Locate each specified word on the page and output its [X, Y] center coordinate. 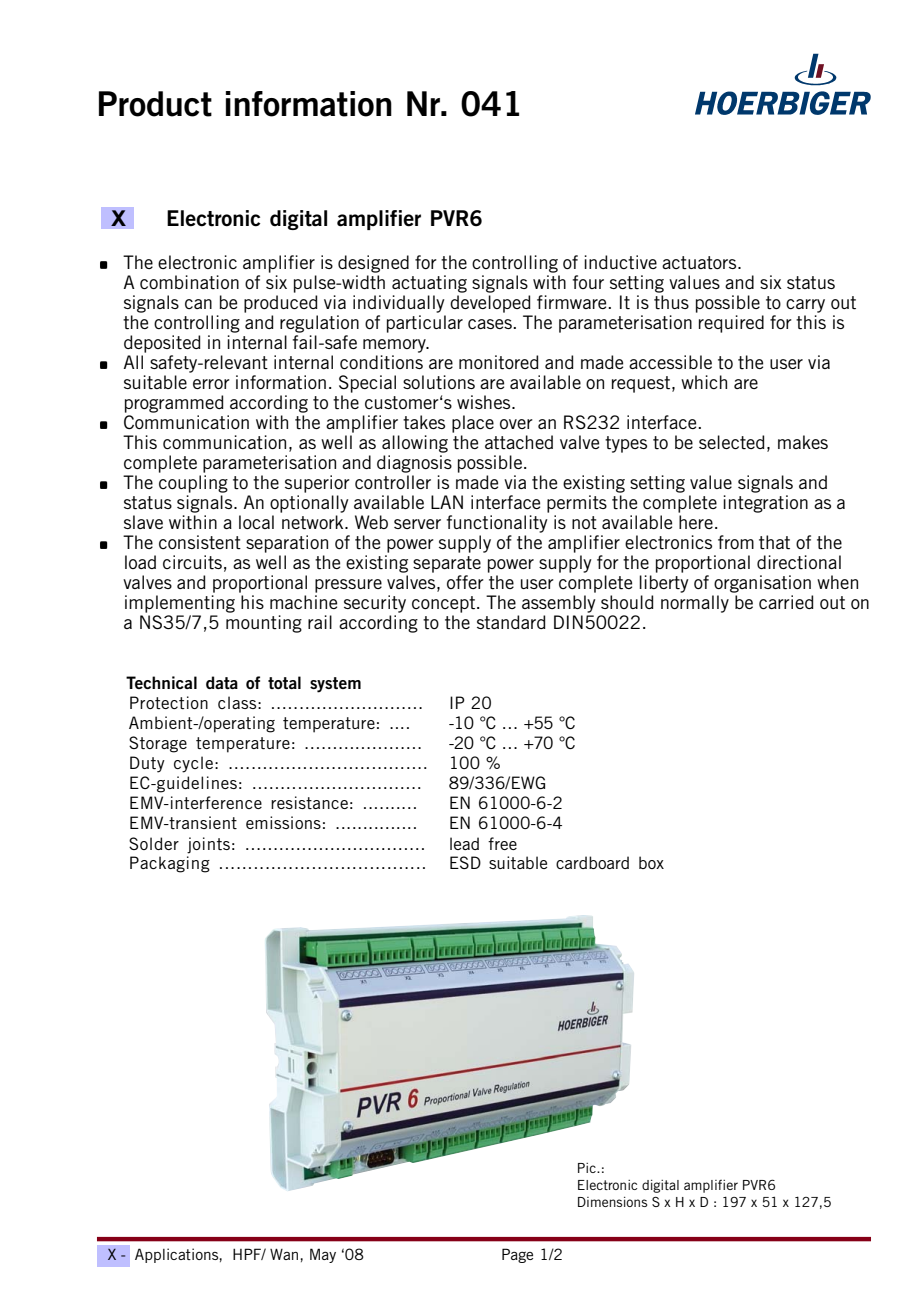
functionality [497, 524]
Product [155, 104]
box [651, 862]
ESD [465, 862]
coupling [193, 484]
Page [517, 1255]
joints [208, 845]
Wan [285, 1254]
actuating [429, 284]
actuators [700, 262]
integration [765, 504]
